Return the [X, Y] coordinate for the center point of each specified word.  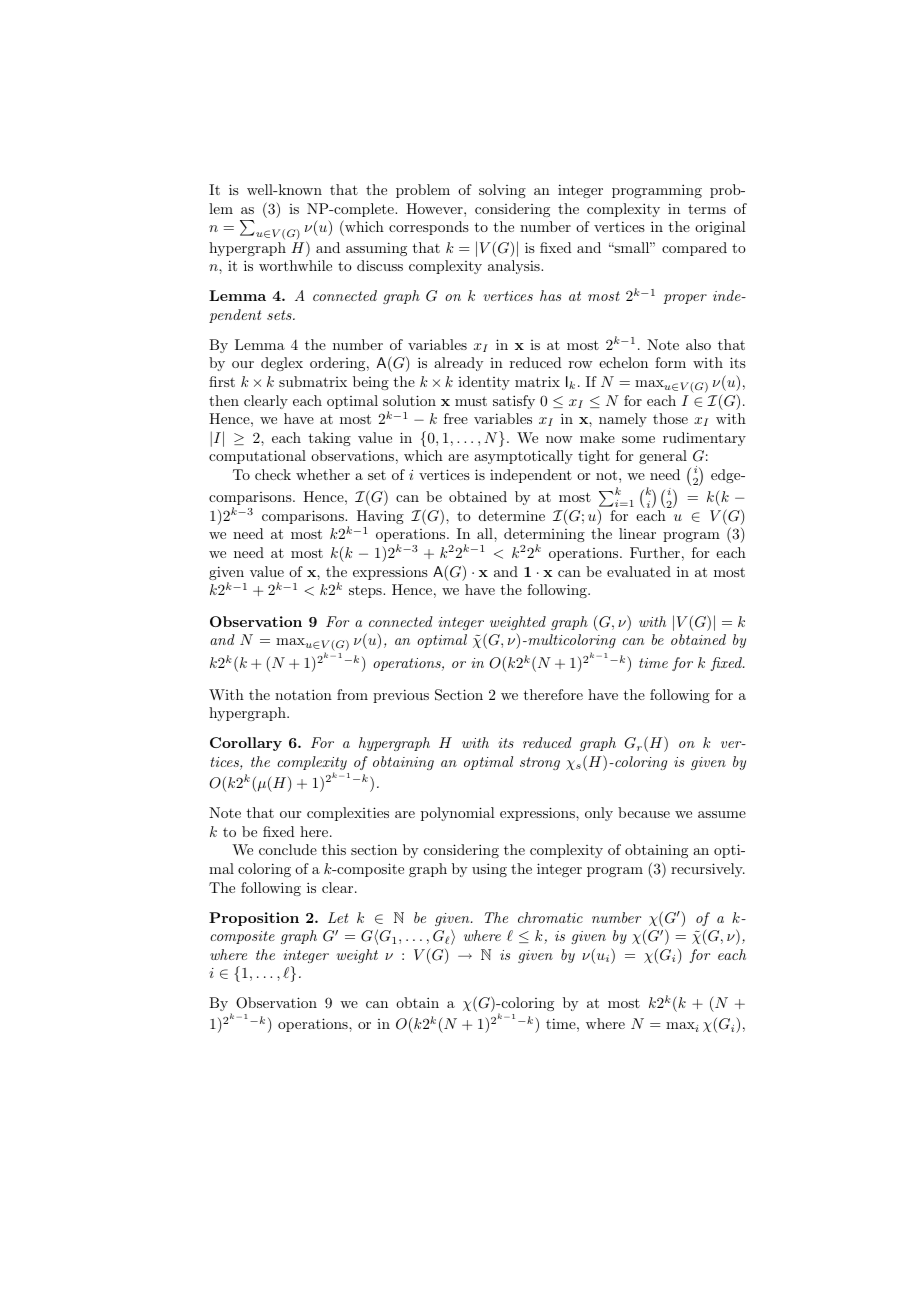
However [435, 208]
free [456, 418]
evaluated [639, 571]
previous [401, 696]
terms [707, 209]
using [489, 870]
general [663, 457]
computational [257, 457]
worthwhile [295, 265]
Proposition [254, 919]
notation [303, 694]
